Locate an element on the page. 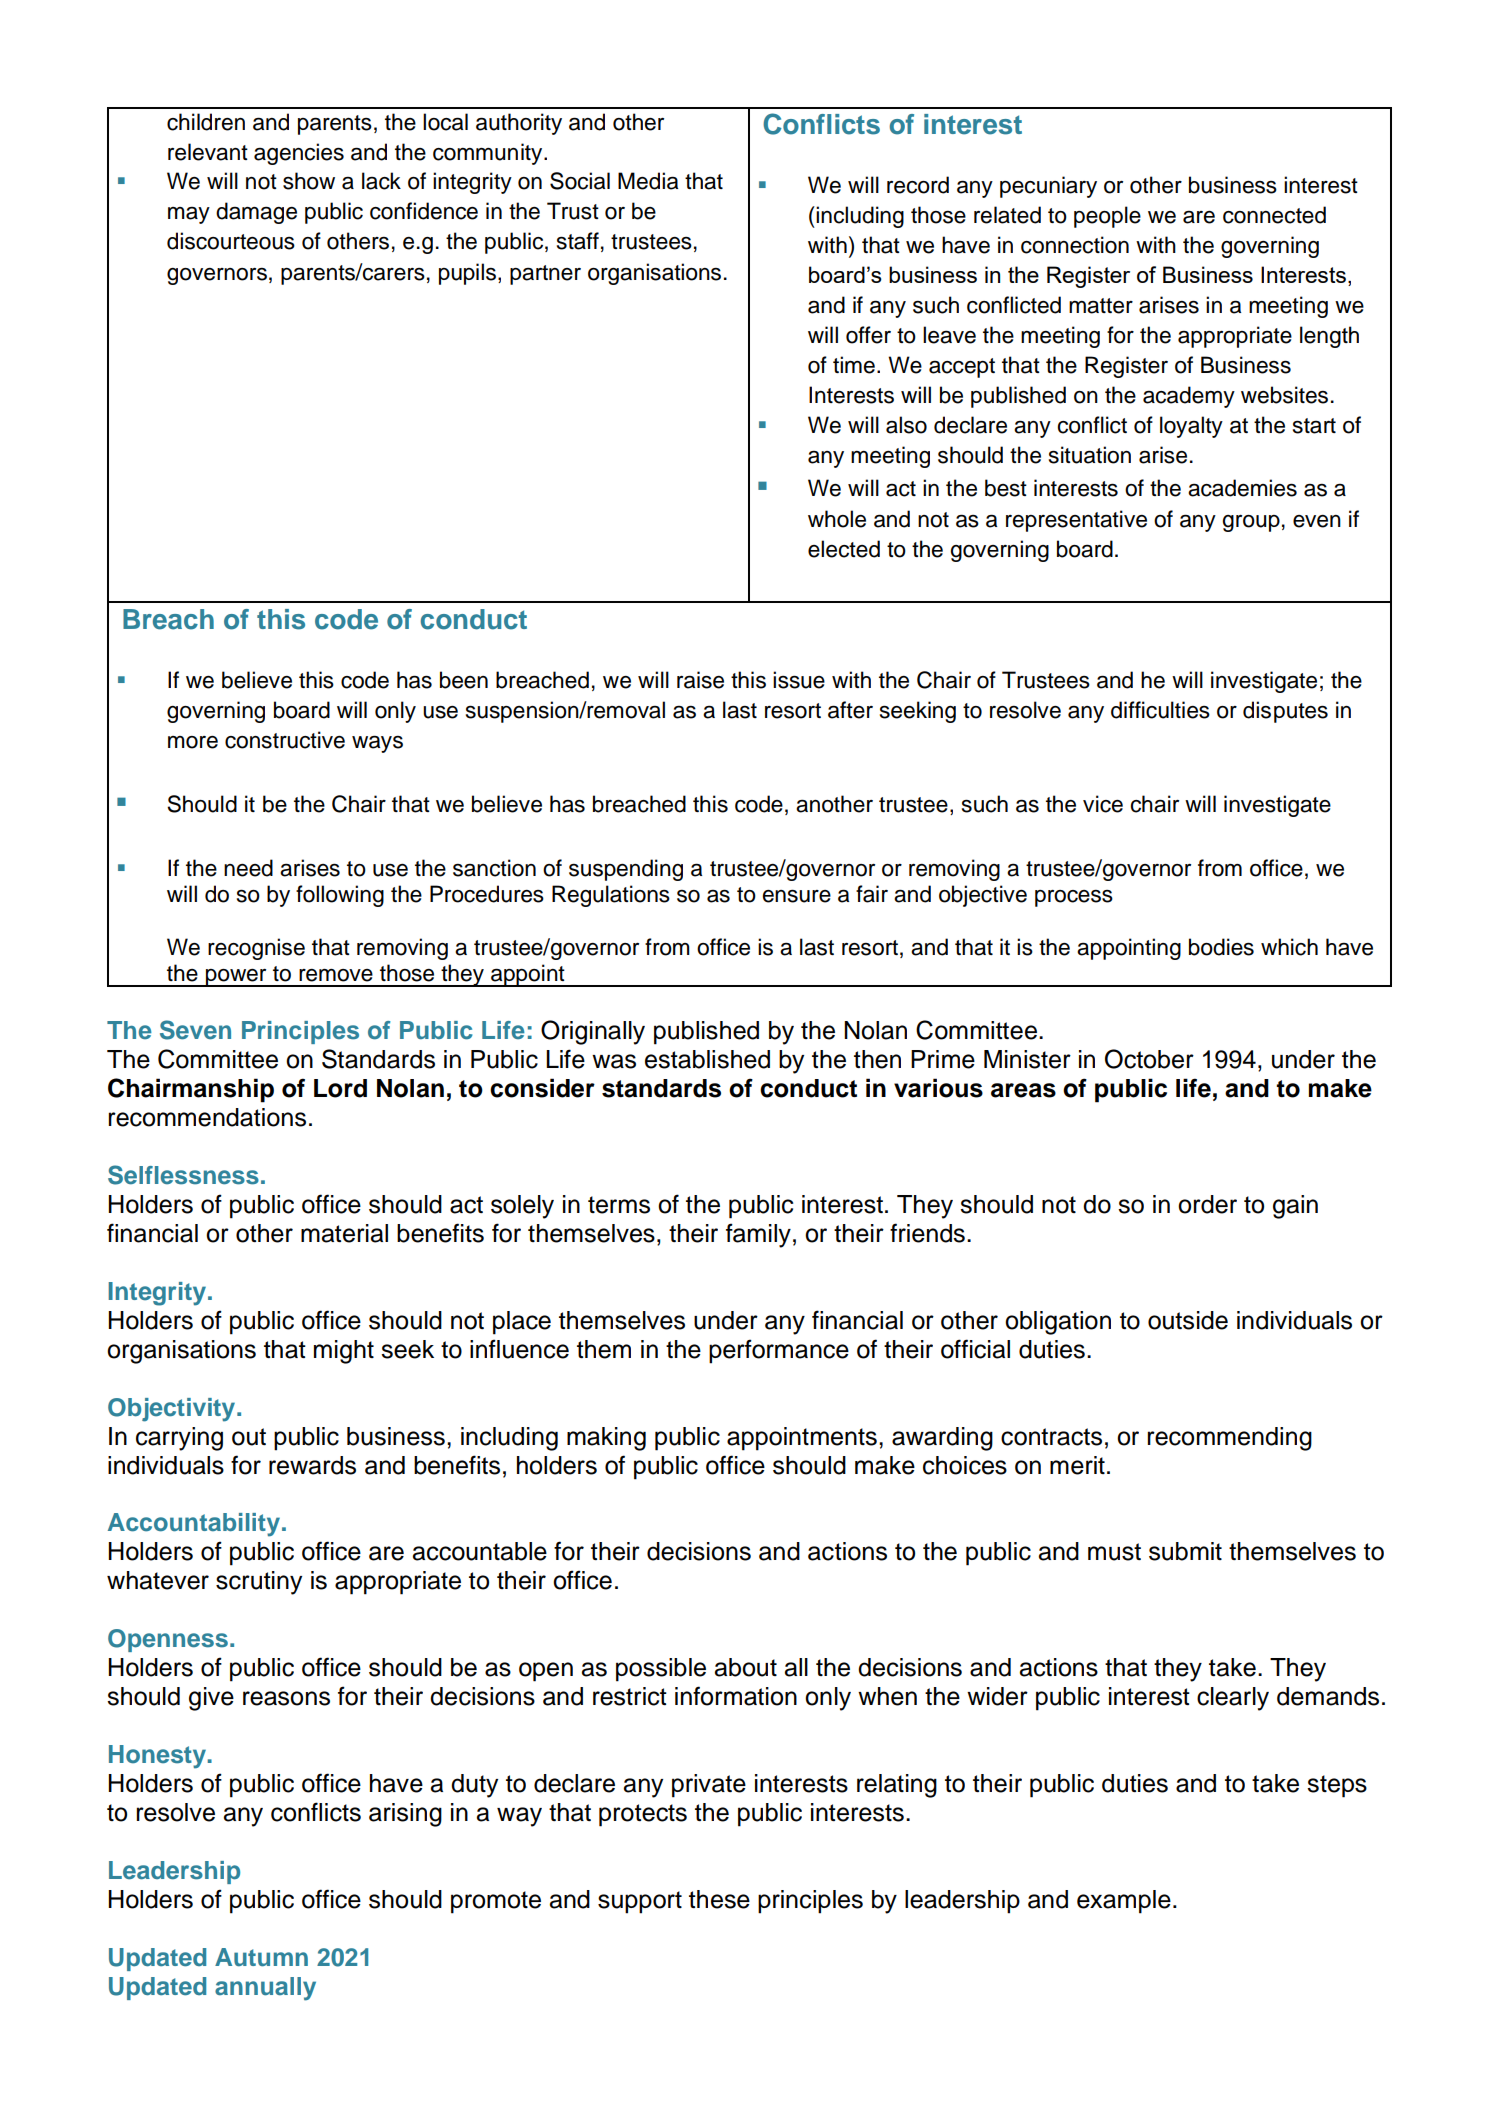 The image size is (1498, 2120). Media is located at coordinates (648, 181).
